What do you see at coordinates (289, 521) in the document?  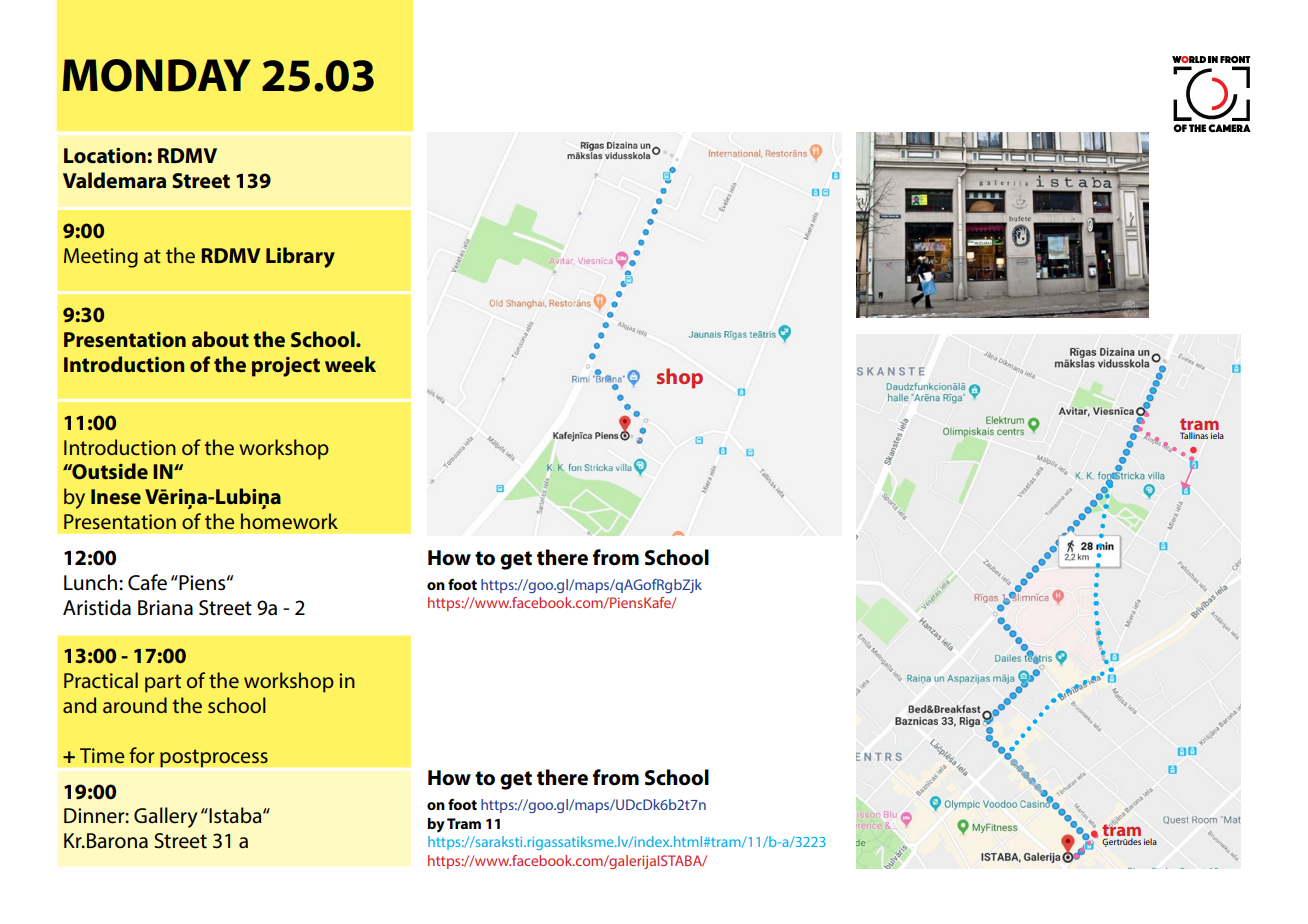 I see `homework` at bounding box center [289, 521].
